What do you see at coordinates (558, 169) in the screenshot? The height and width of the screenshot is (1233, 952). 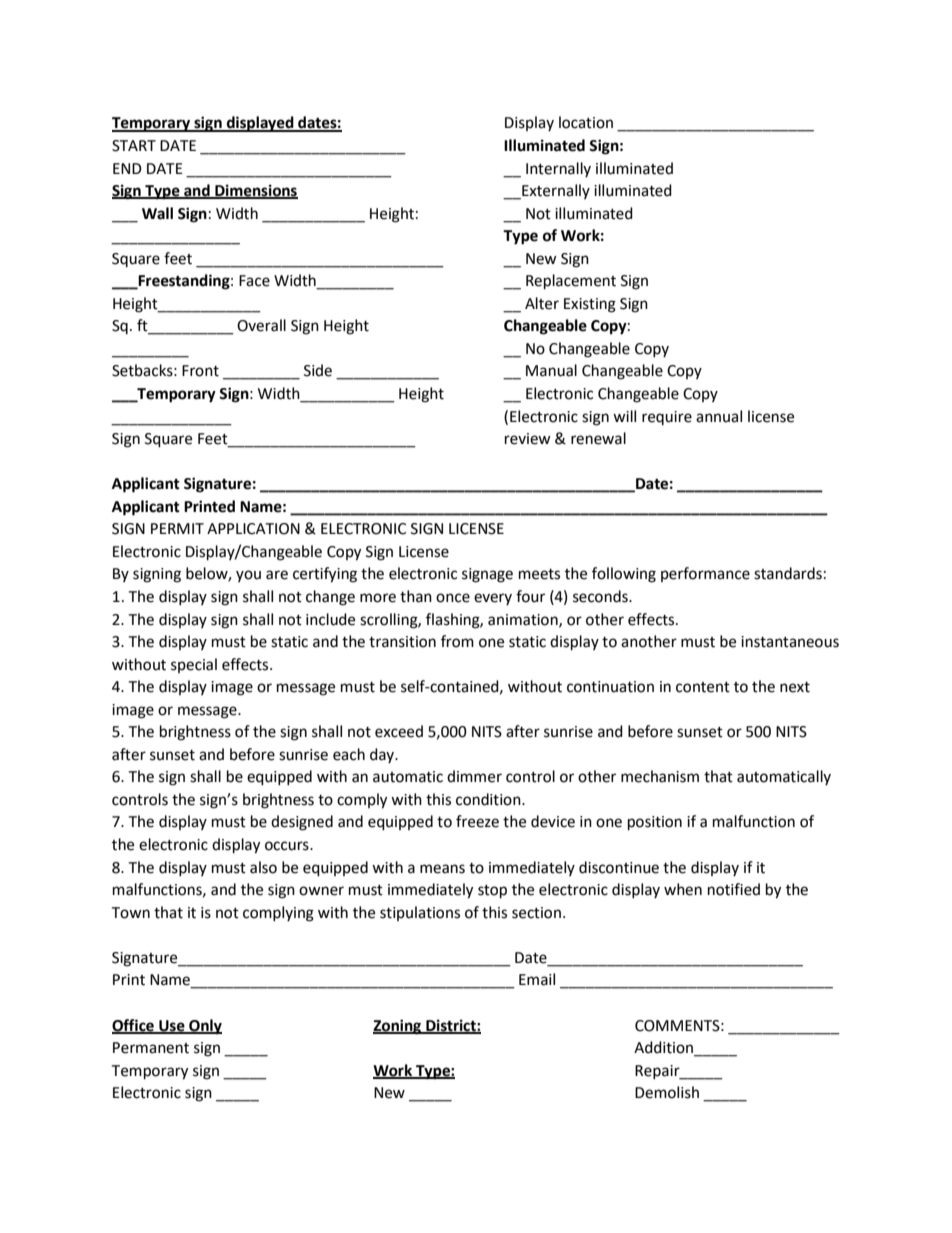 I see `Internally` at bounding box center [558, 169].
